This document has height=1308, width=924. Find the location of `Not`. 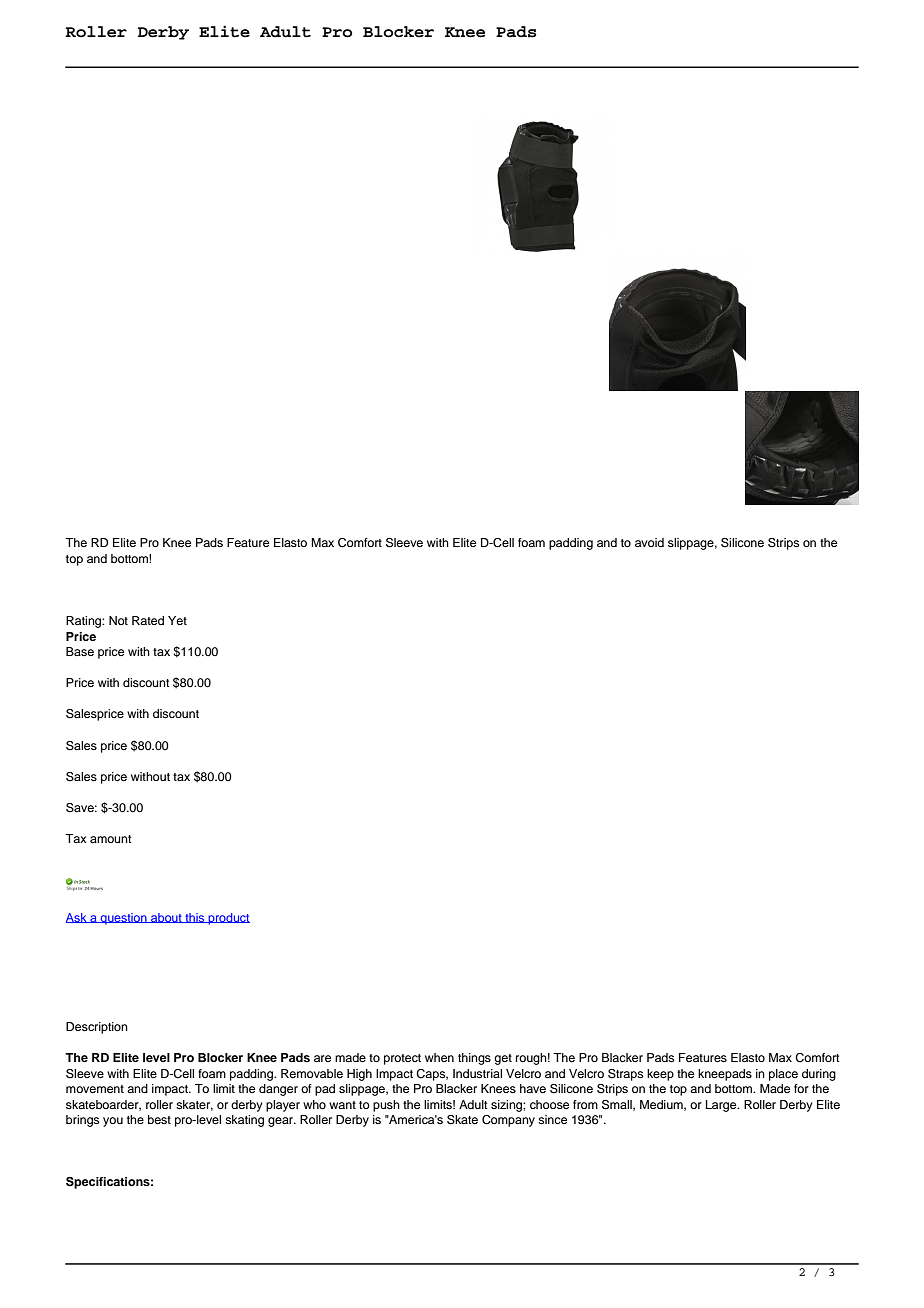

Not is located at coordinates (118, 620).
